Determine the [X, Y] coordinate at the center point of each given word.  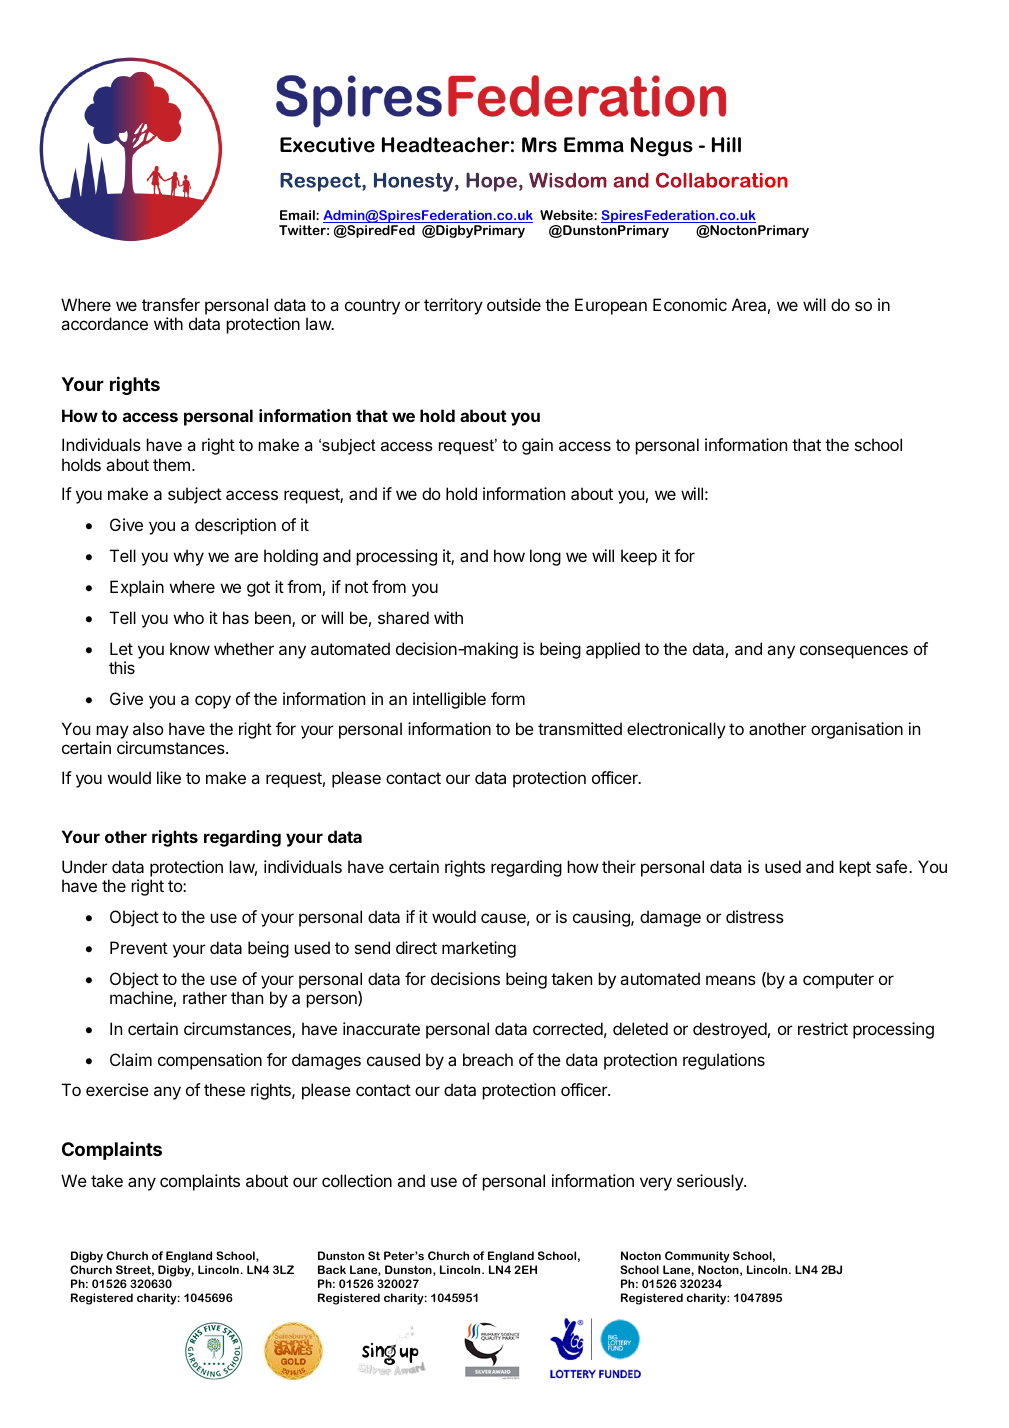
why [188, 557]
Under [85, 866]
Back [332, 1269]
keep [639, 557]
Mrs [539, 145]
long [545, 557]
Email [298, 215]
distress [755, 916]
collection [357, 1180]
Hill [726, 145]
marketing [479, 949]
